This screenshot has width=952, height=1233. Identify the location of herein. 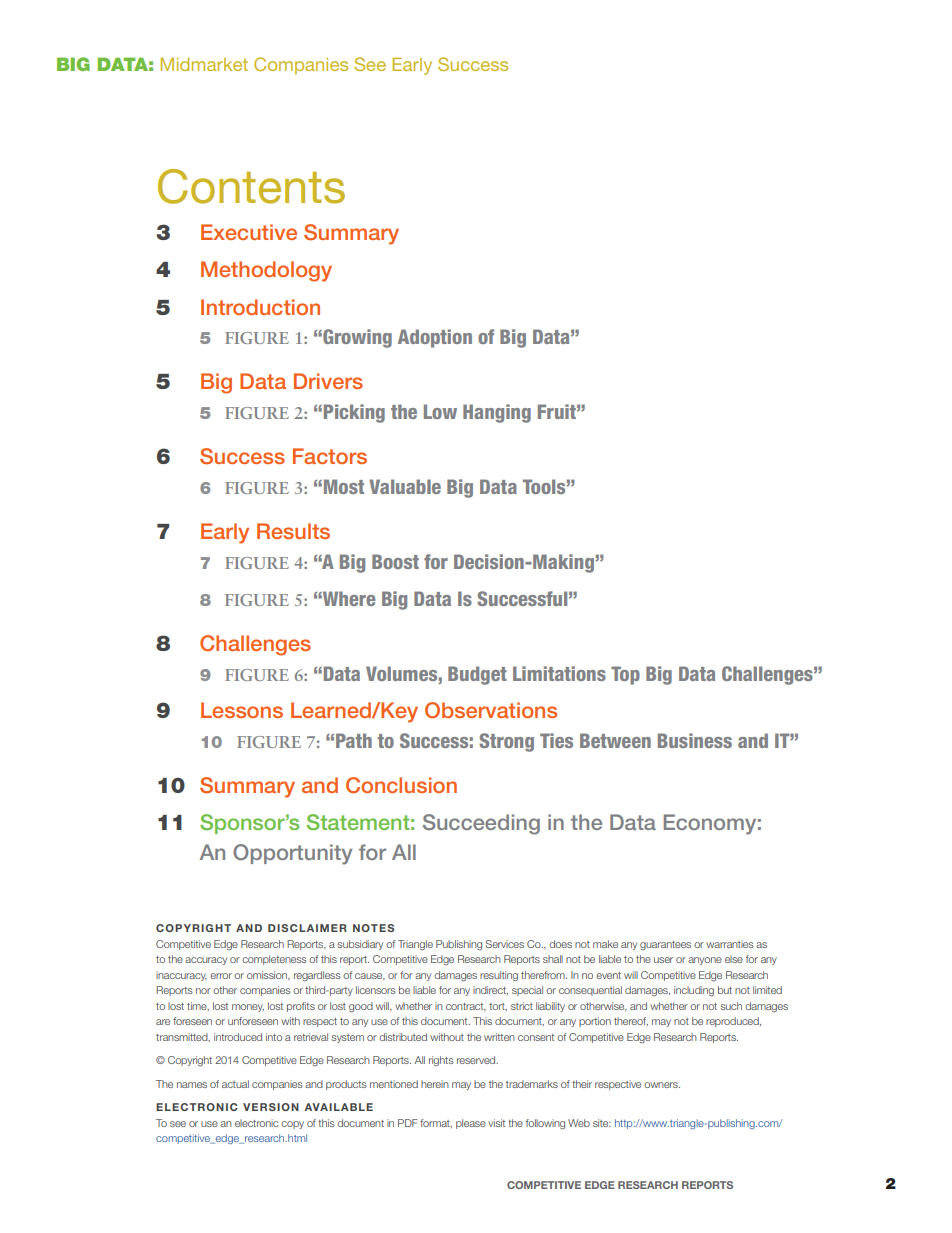
(435, 1084).
